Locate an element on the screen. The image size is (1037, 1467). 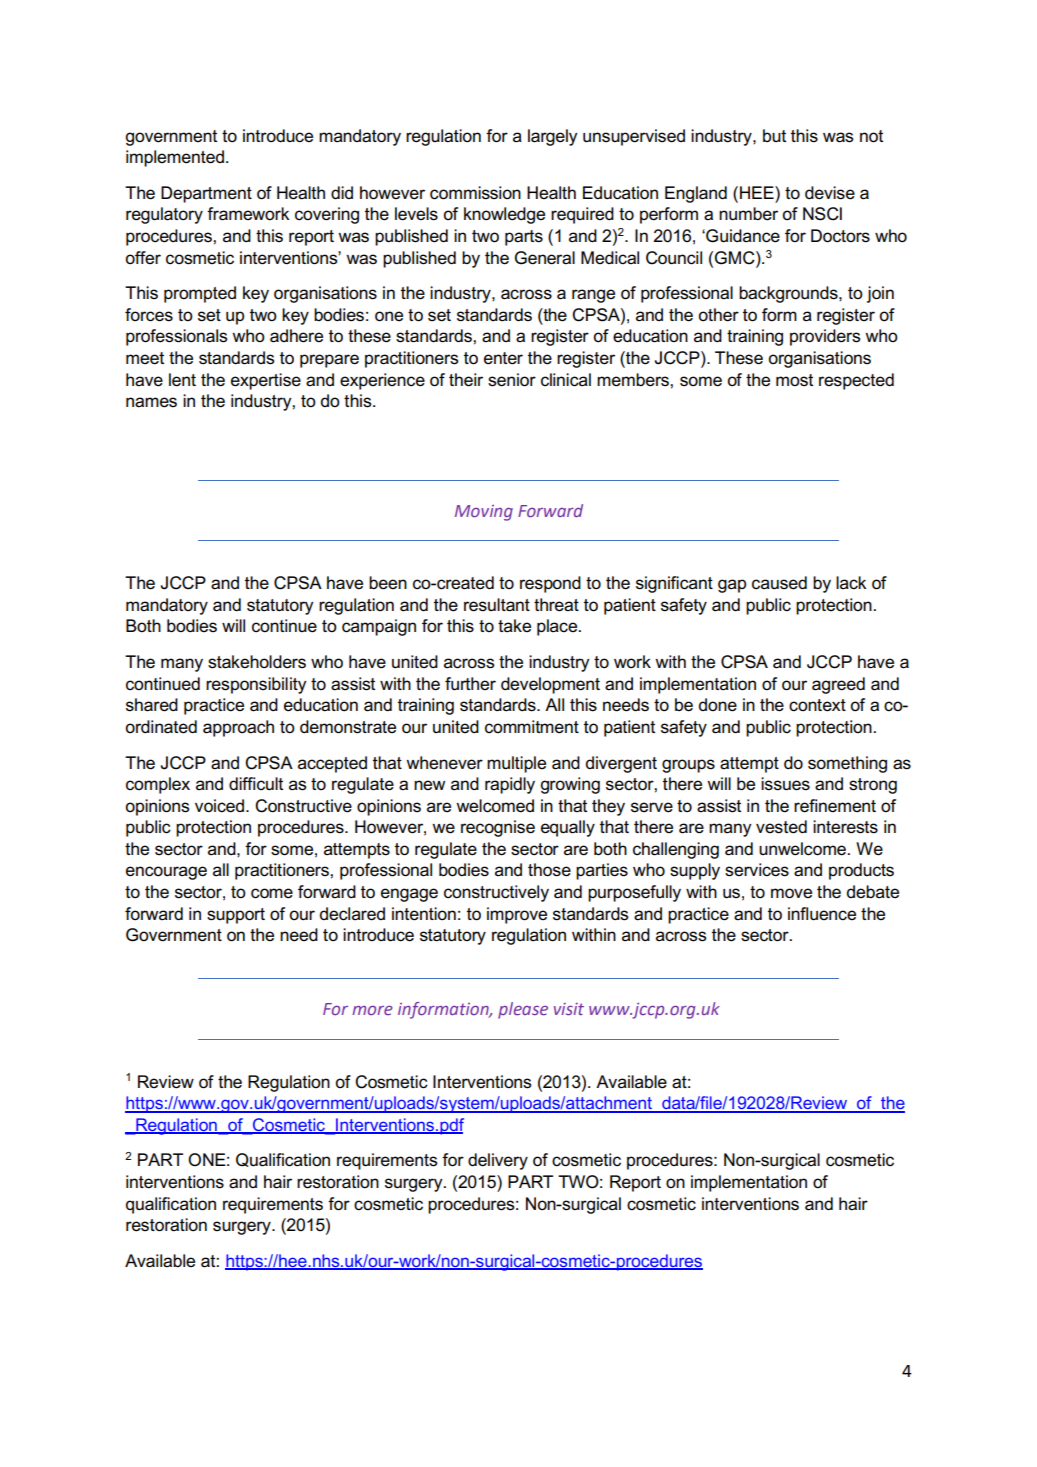
Moving is located at coordinates (484, 513).
